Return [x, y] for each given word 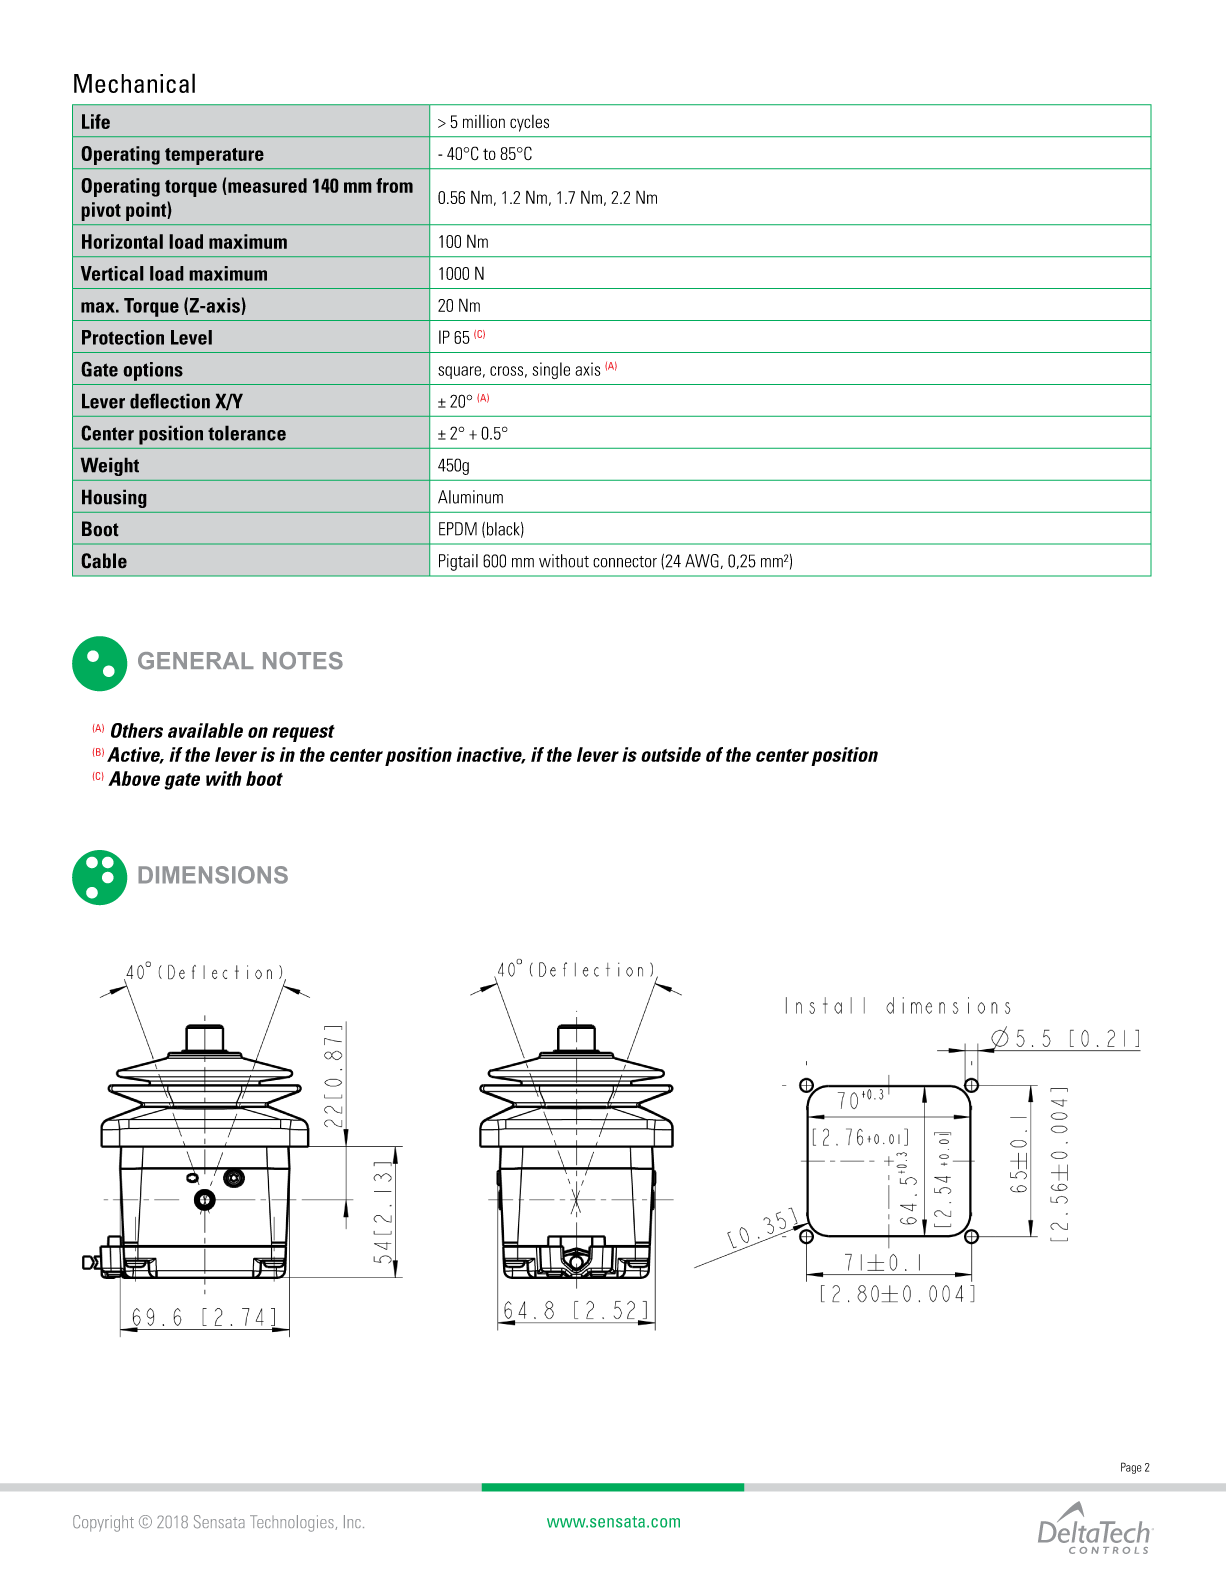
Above [134, 778]
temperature [214, 156]
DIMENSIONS [213, 875]
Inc [352, 1521]
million [484, 121]
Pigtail [458, 562]
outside [671, 754]
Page [1131, 1468]
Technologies [293, 1523]
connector [625, 562]
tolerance [247, 433]
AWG [702, 561]
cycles [529, 123]
